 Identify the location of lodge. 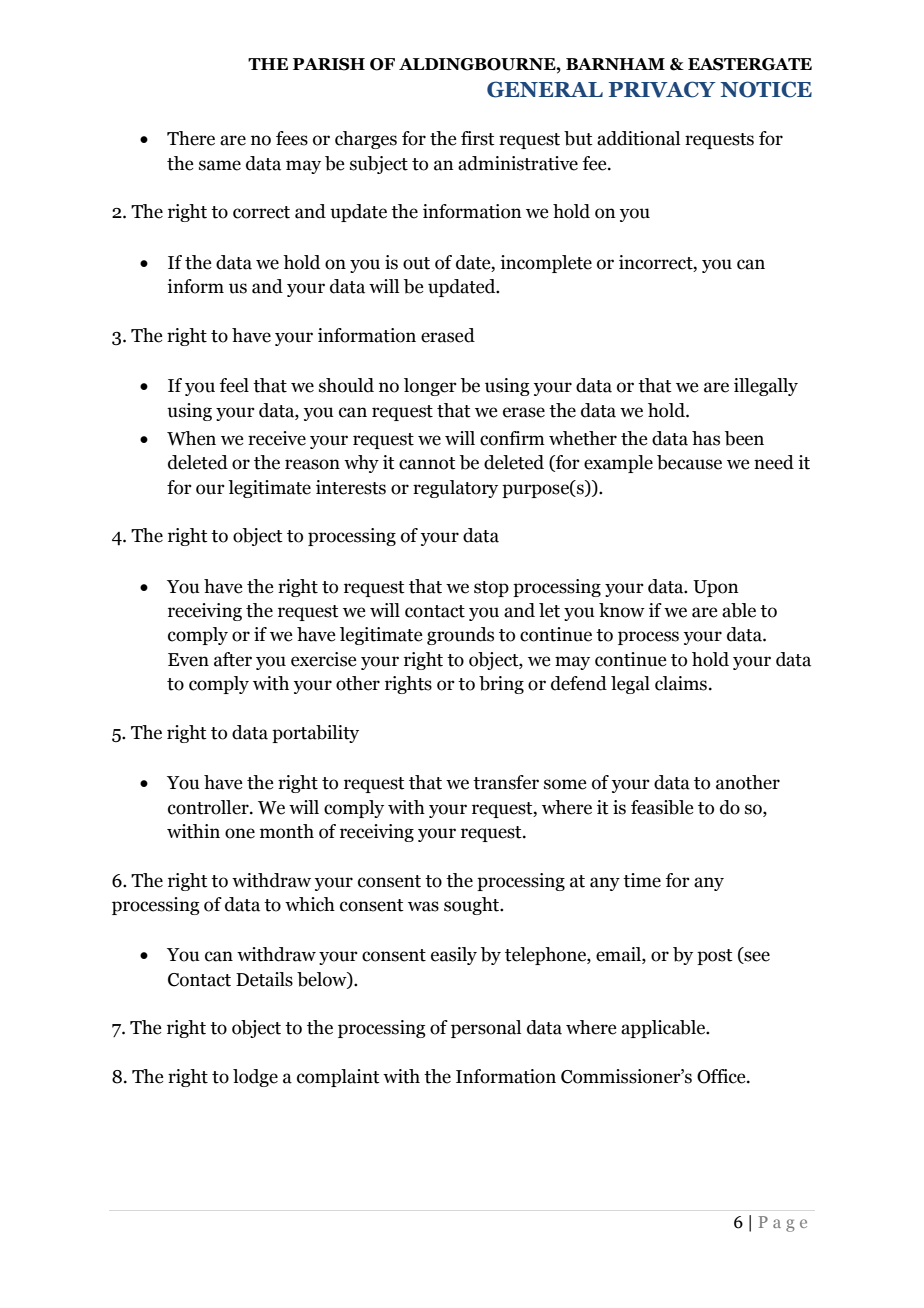
(255, 1078).
